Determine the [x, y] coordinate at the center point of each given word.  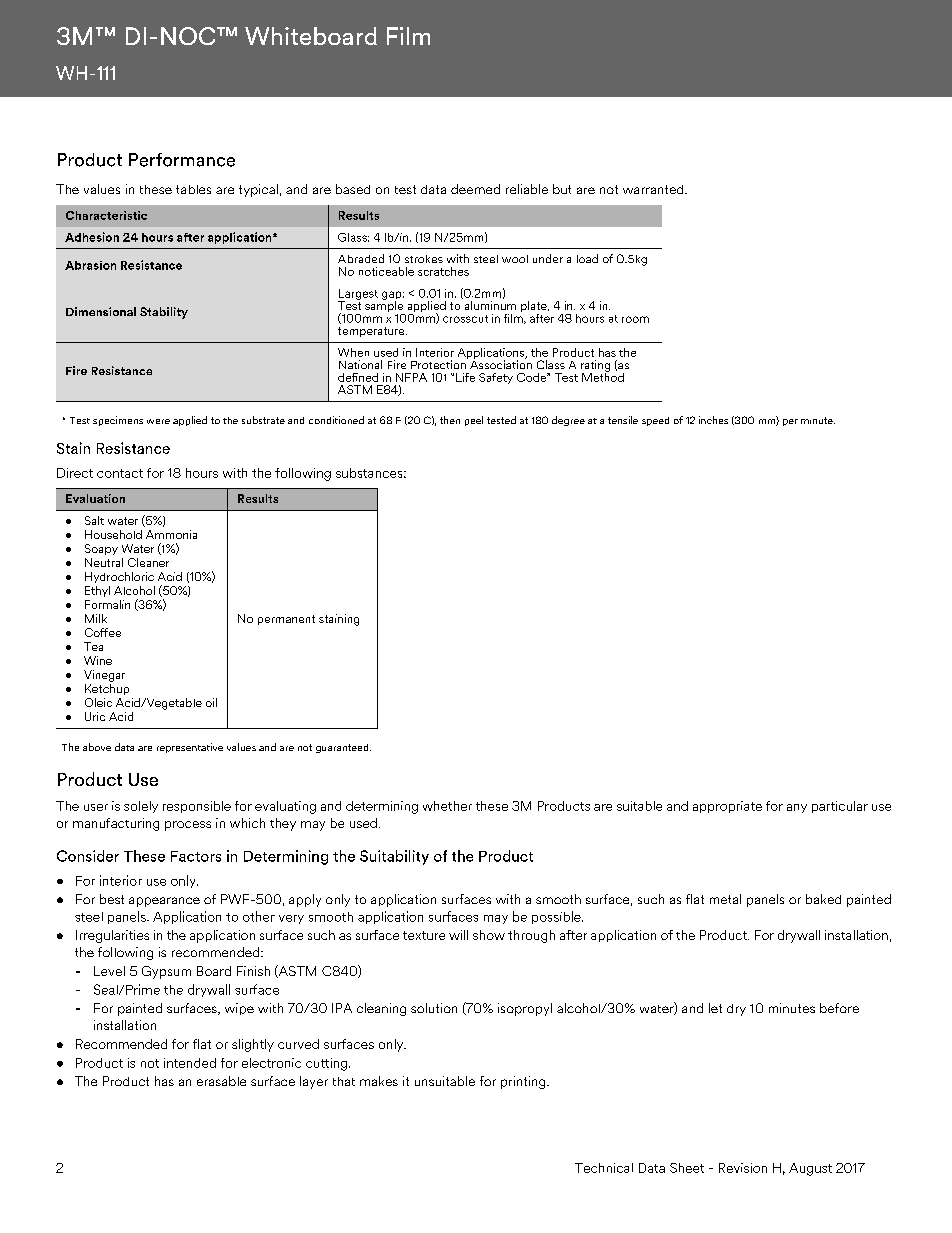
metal [725, 899]
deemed [475, 189]
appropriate [727, 807]
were [158, 421]
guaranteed [343, 748]
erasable [221, 1081]
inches [713, 420]
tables [193, 189]
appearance [164, 902]
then [450, 420]
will [458, 935]
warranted [654, 189]
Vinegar [104, 676]
